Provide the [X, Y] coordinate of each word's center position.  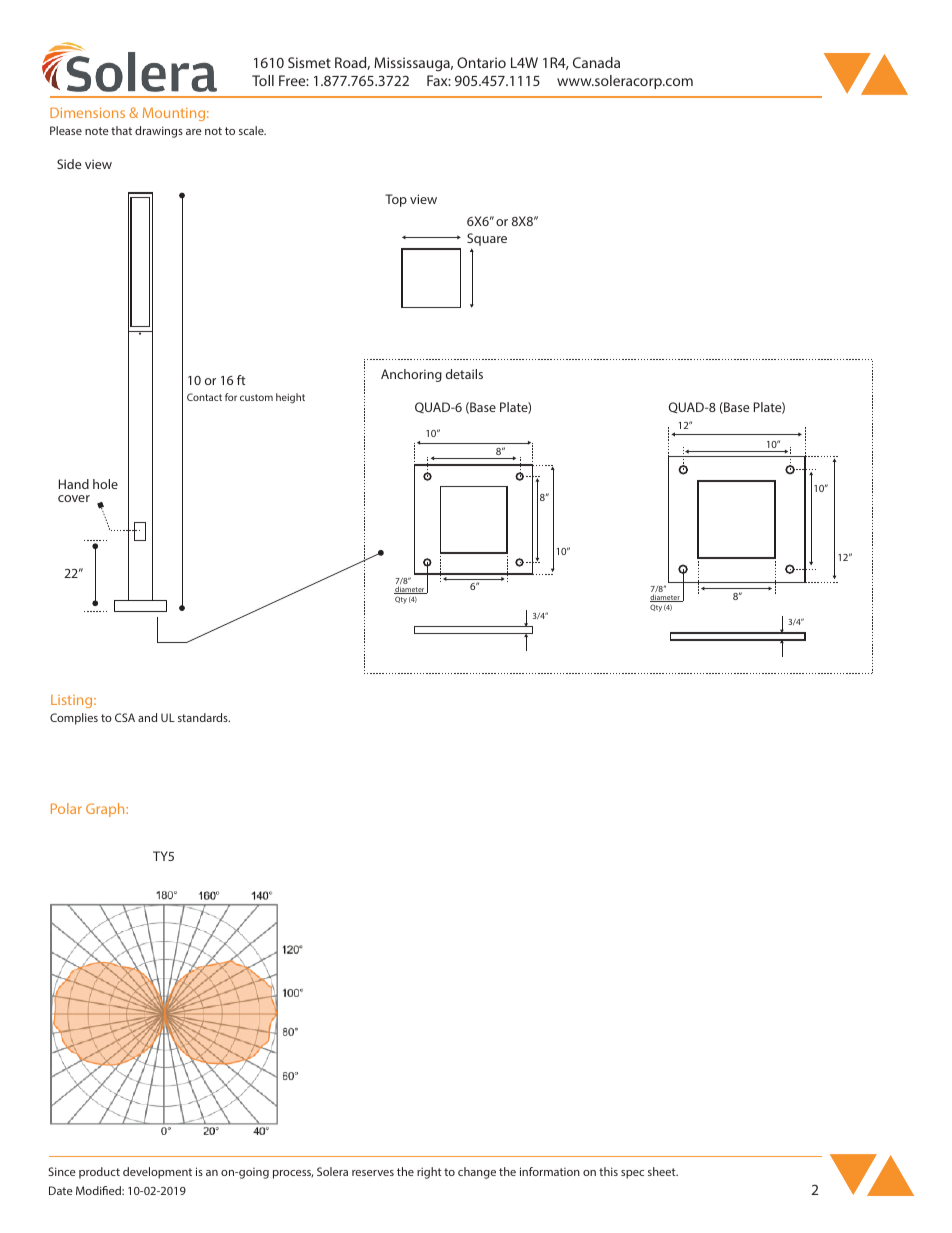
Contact [204, 397]
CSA [125, 717]
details [464, 374]
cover [74, 498]
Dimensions [87, 112]
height [290, 398]
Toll [263, 80]
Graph [106, 810]
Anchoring [411, 375]
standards [204, 717]
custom [256, 397]
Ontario [481, 62]
